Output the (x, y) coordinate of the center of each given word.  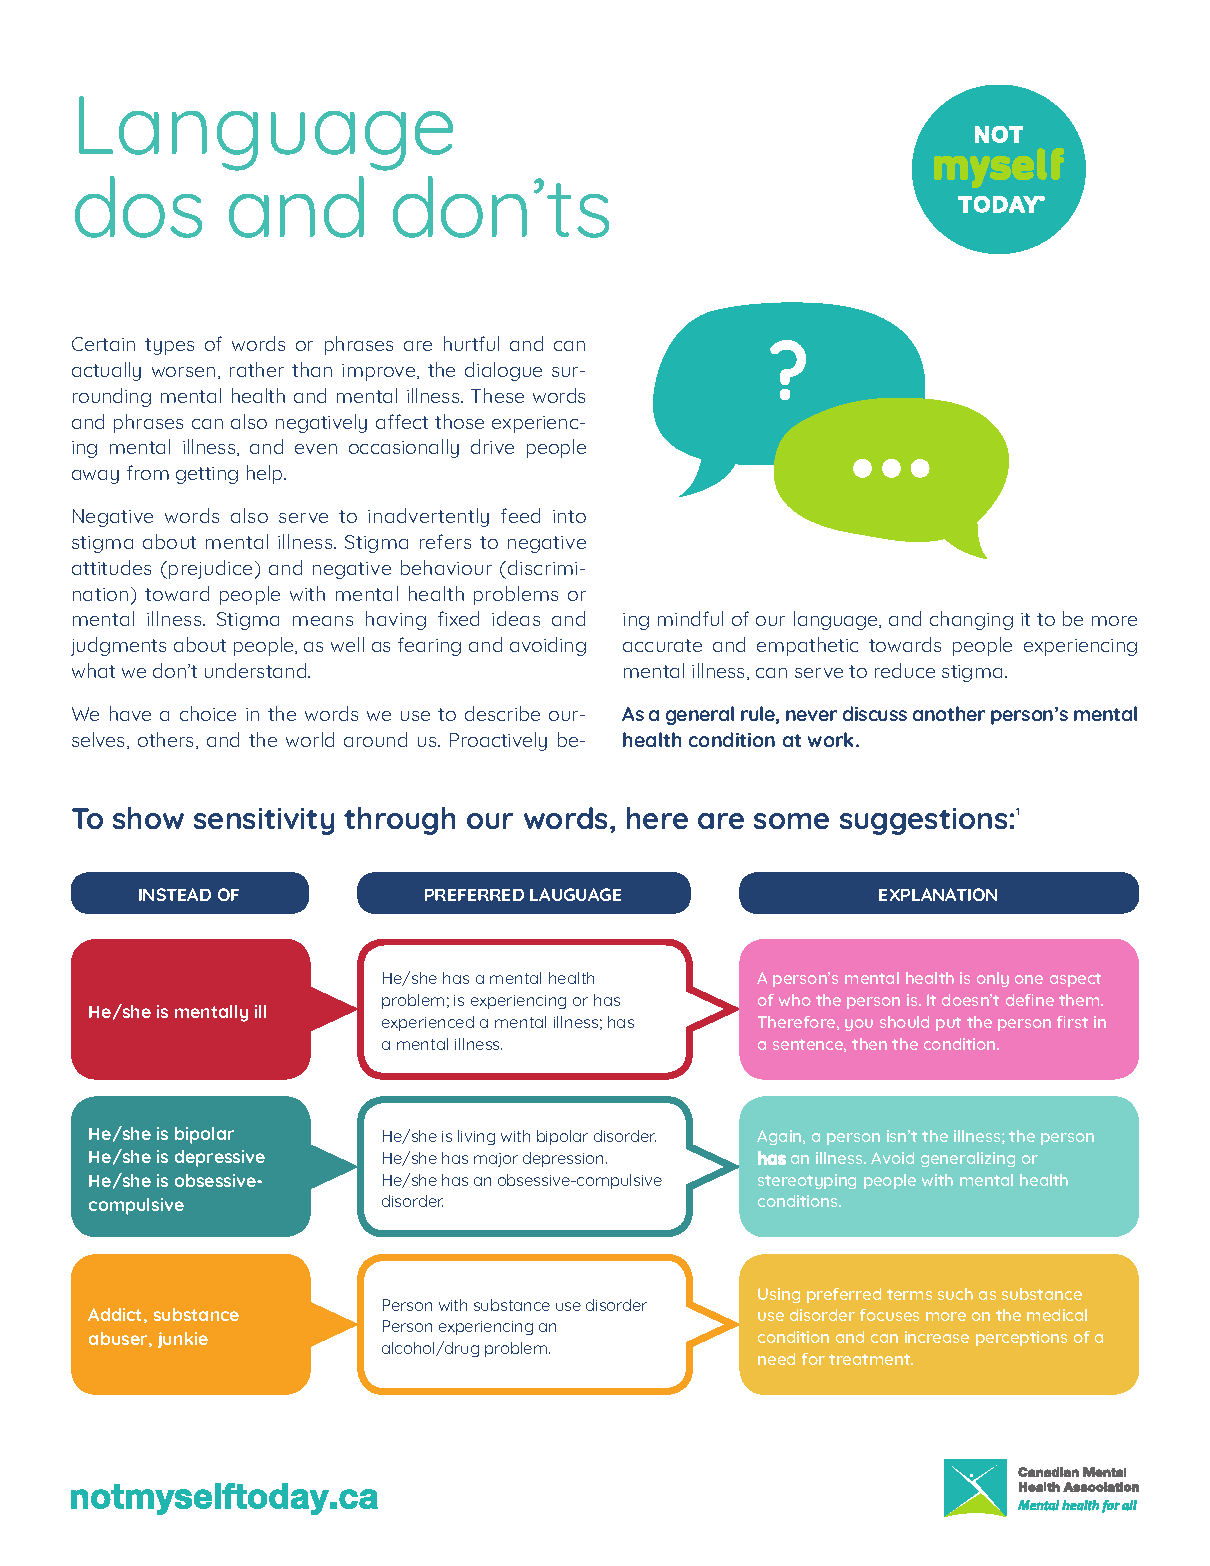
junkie (183, 1340)
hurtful (471, 343)
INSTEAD (175, 894)
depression (563, 1159)
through (399, 821)
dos (138, 207)
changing (971, 620)
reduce (905, 670)
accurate (662, 645)
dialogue (503, 371)
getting (207, 475)
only (993, 979)
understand (257, 670)
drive (492, 446)
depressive (220, 1158)
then (869, 1044)
